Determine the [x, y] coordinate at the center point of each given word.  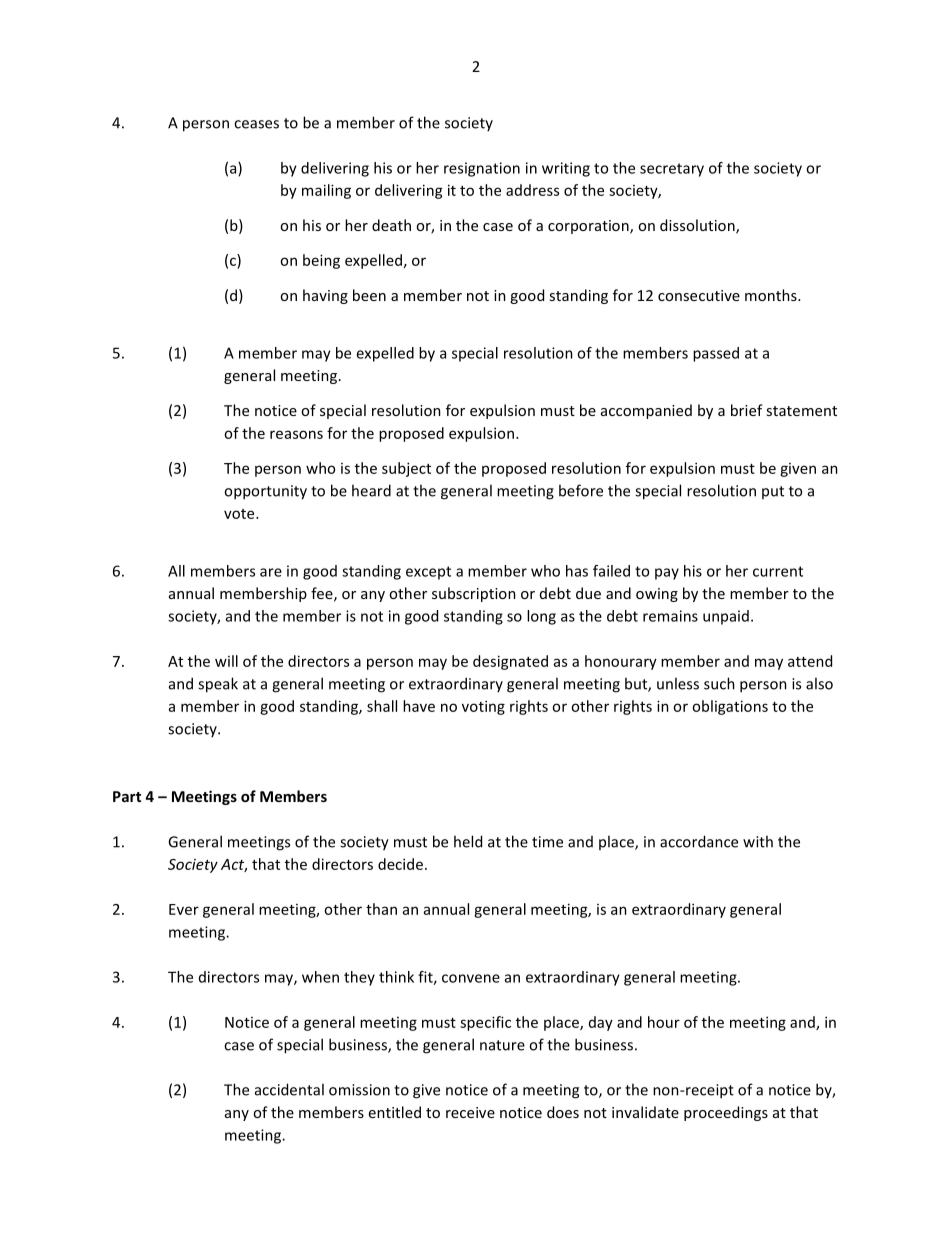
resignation [482, 169]
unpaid [726, 617]
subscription [474, 594]
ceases [256, 124]
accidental [289, 1089]
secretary [672, 170]
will [226, 661]
